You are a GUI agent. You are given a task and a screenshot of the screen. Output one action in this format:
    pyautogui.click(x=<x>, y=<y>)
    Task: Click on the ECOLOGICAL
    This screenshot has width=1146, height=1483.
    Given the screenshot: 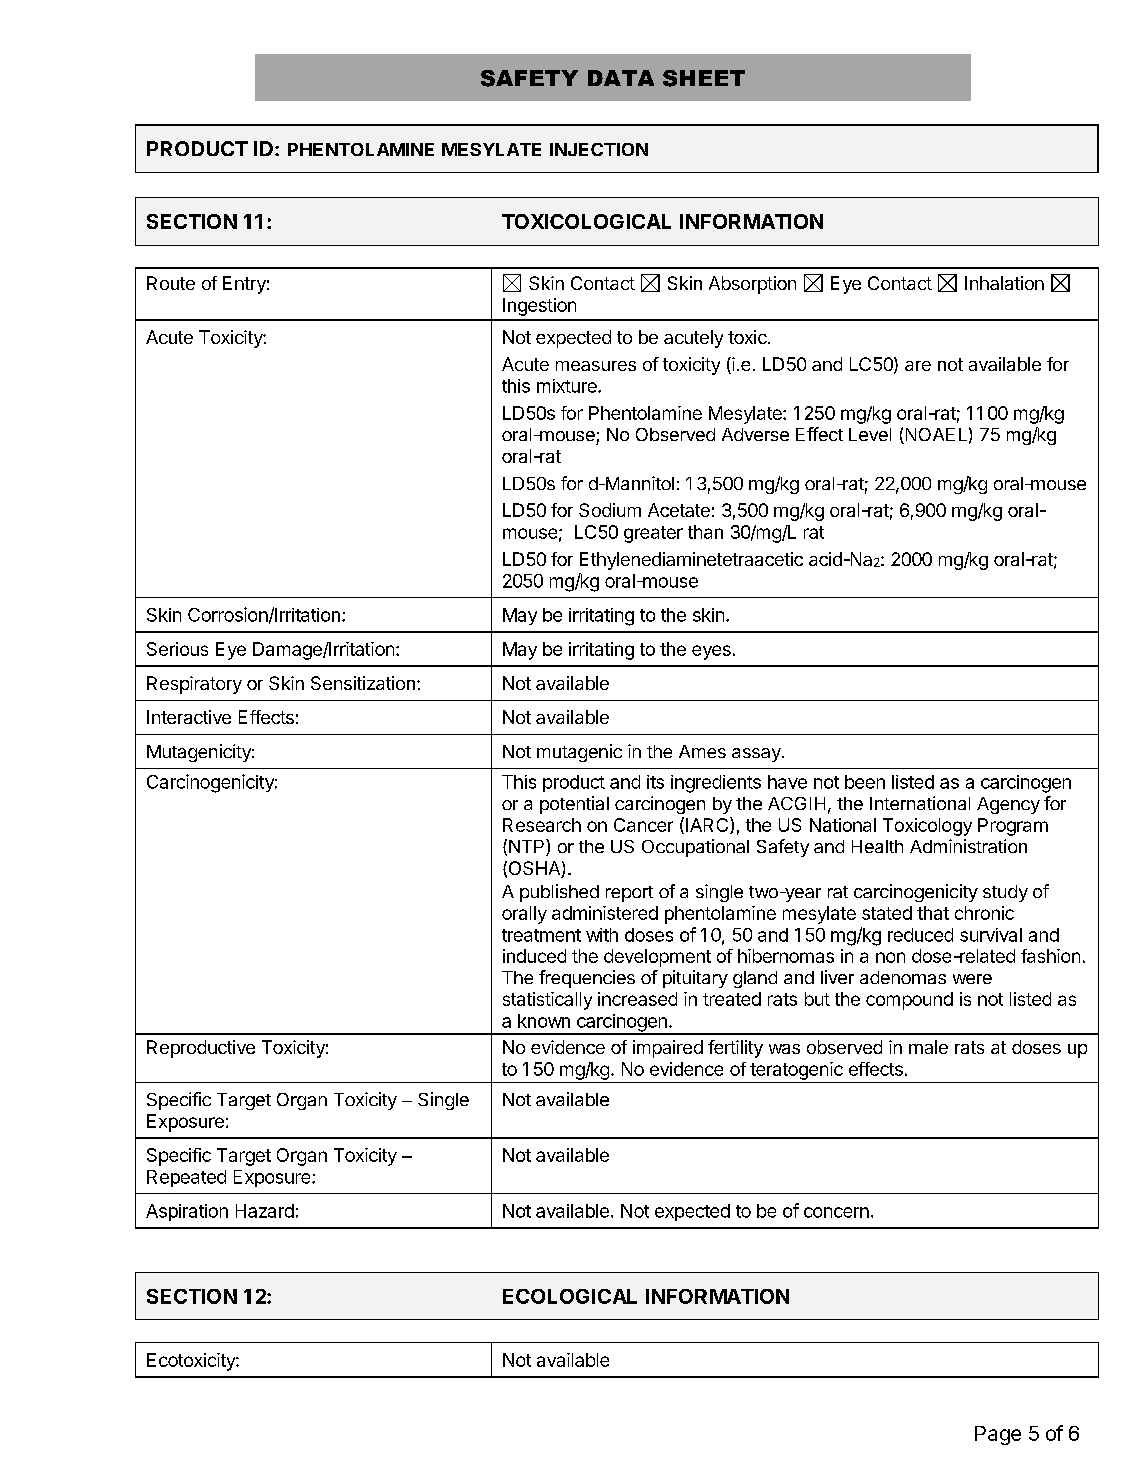 What is the action you would take?
    pyautogui.click(x=570, y=1296)
